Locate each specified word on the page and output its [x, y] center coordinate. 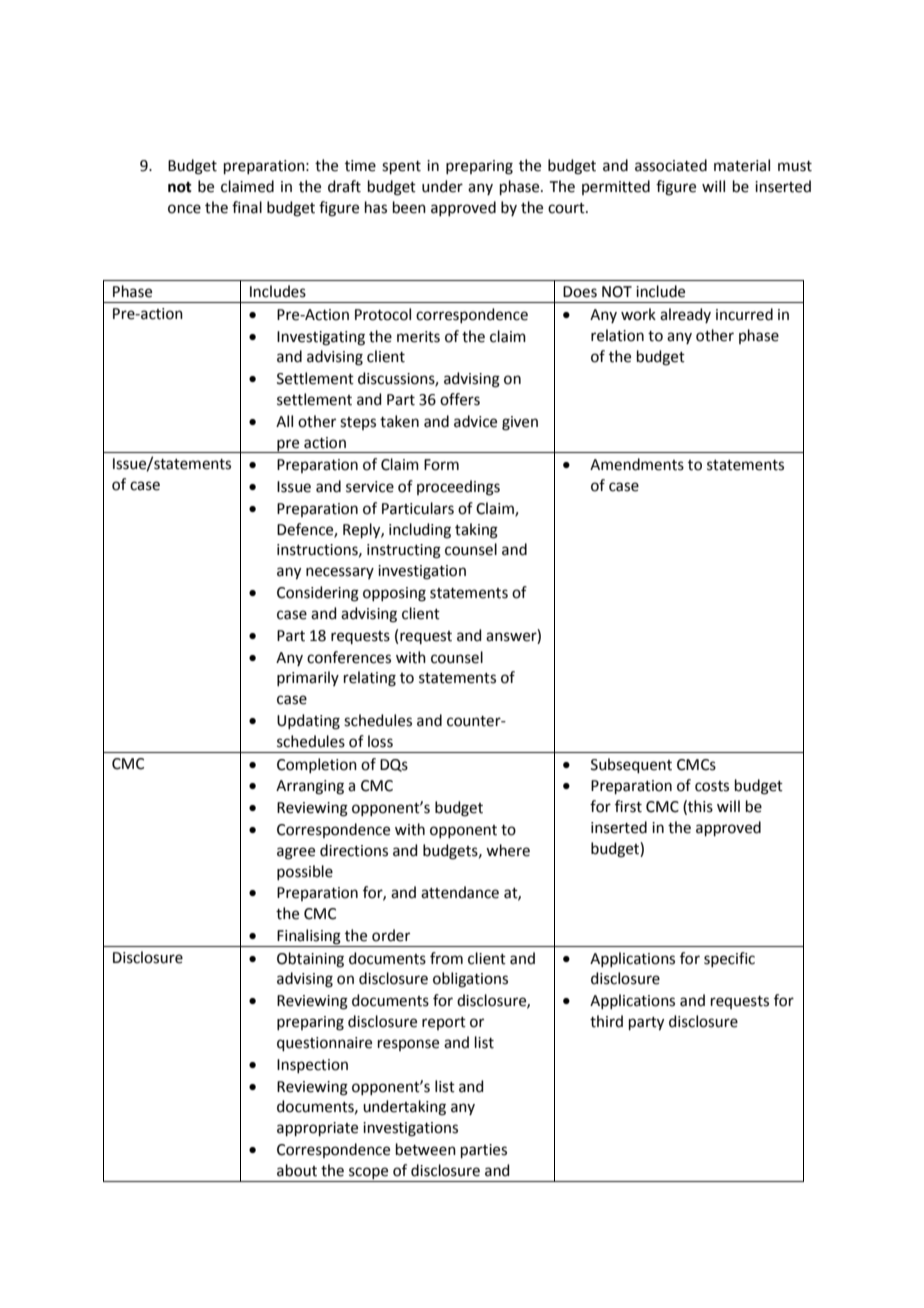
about [297, 1170]
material [742, 165]
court [567, 208]
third [606, 1021]
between [426, 1149]
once [184, 209]
